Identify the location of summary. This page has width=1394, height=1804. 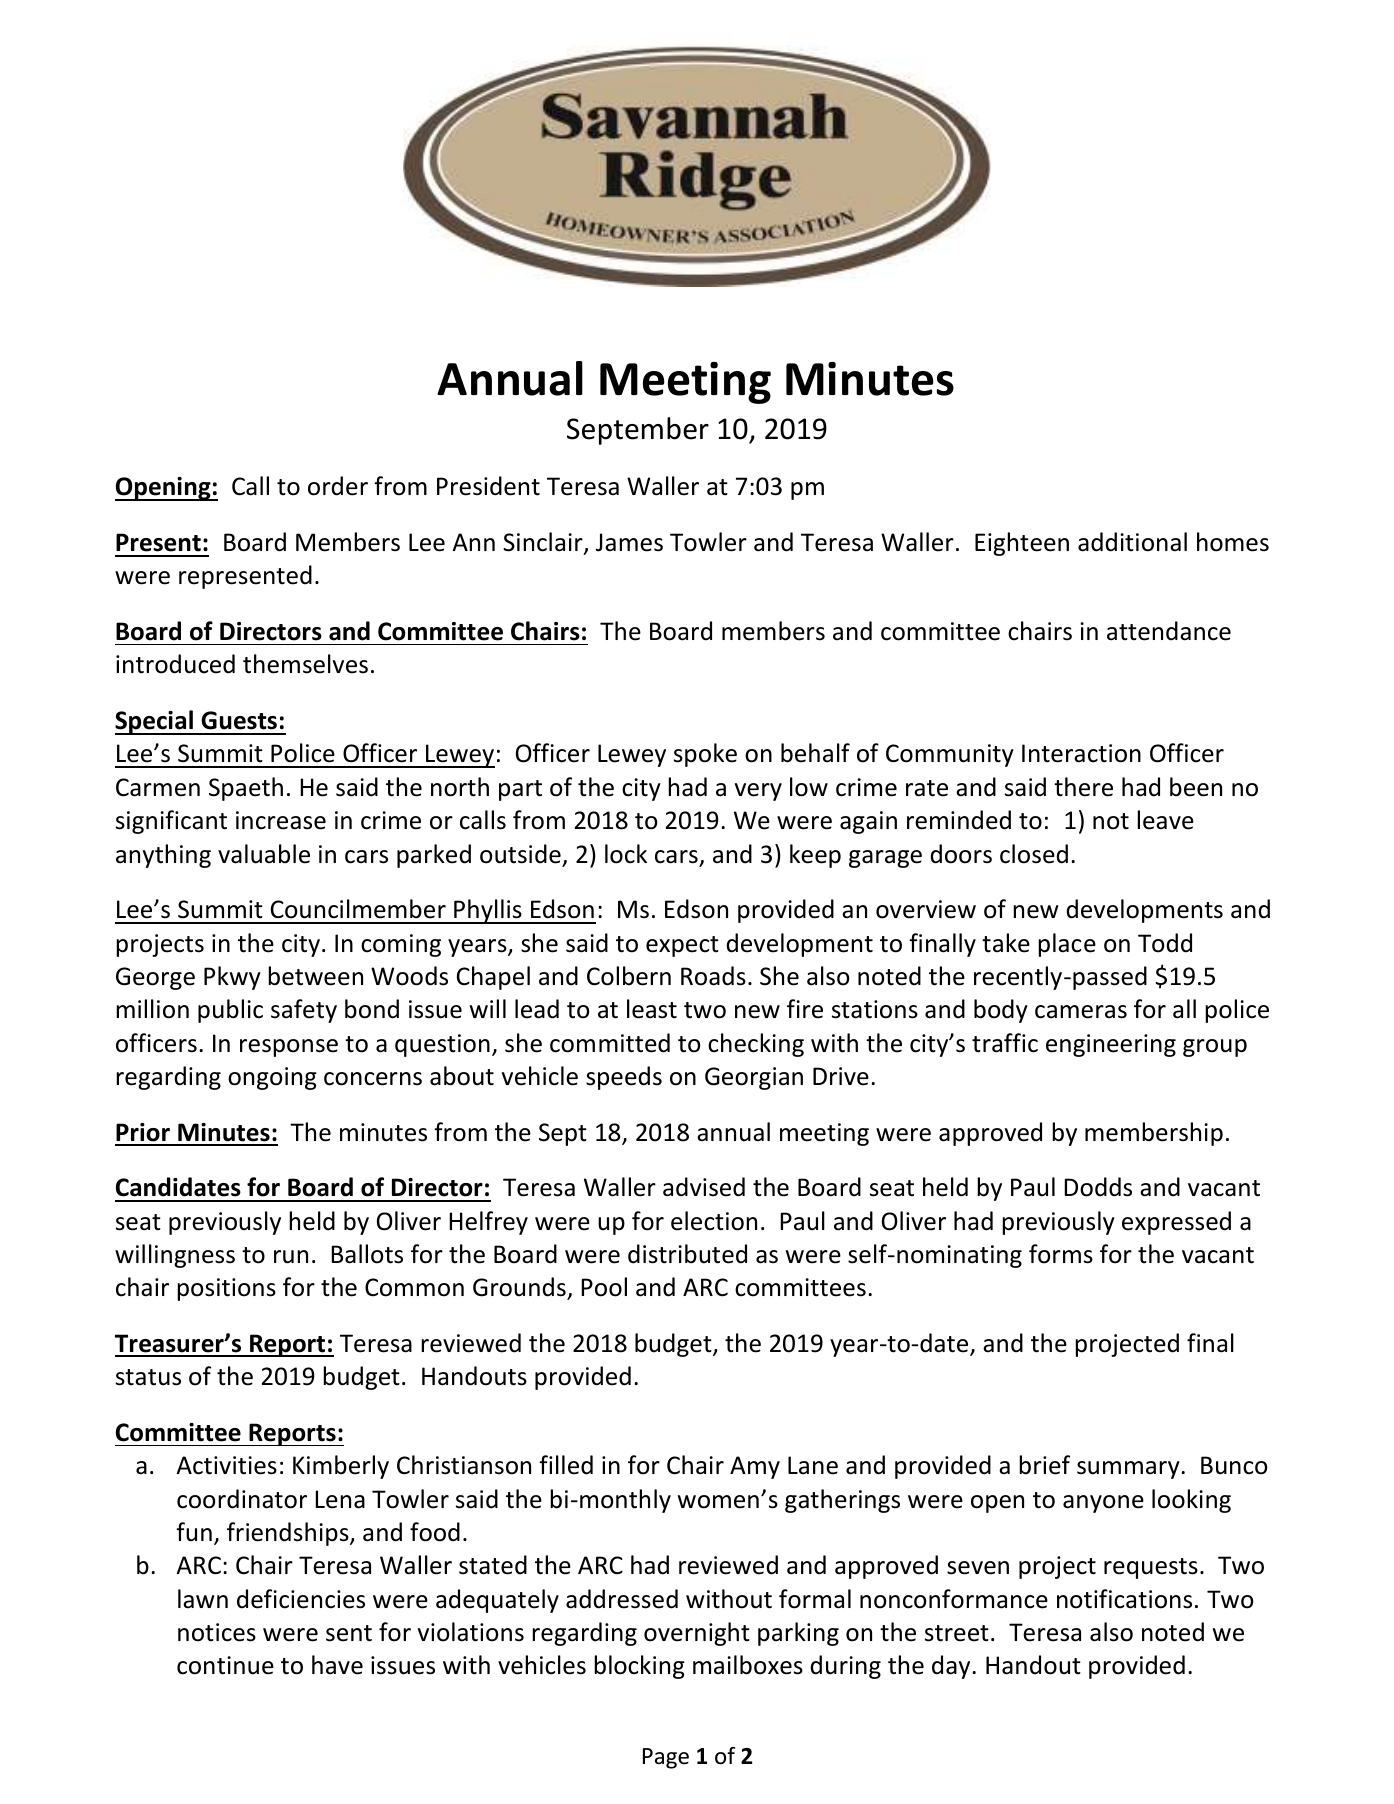
(1129, 1470).
